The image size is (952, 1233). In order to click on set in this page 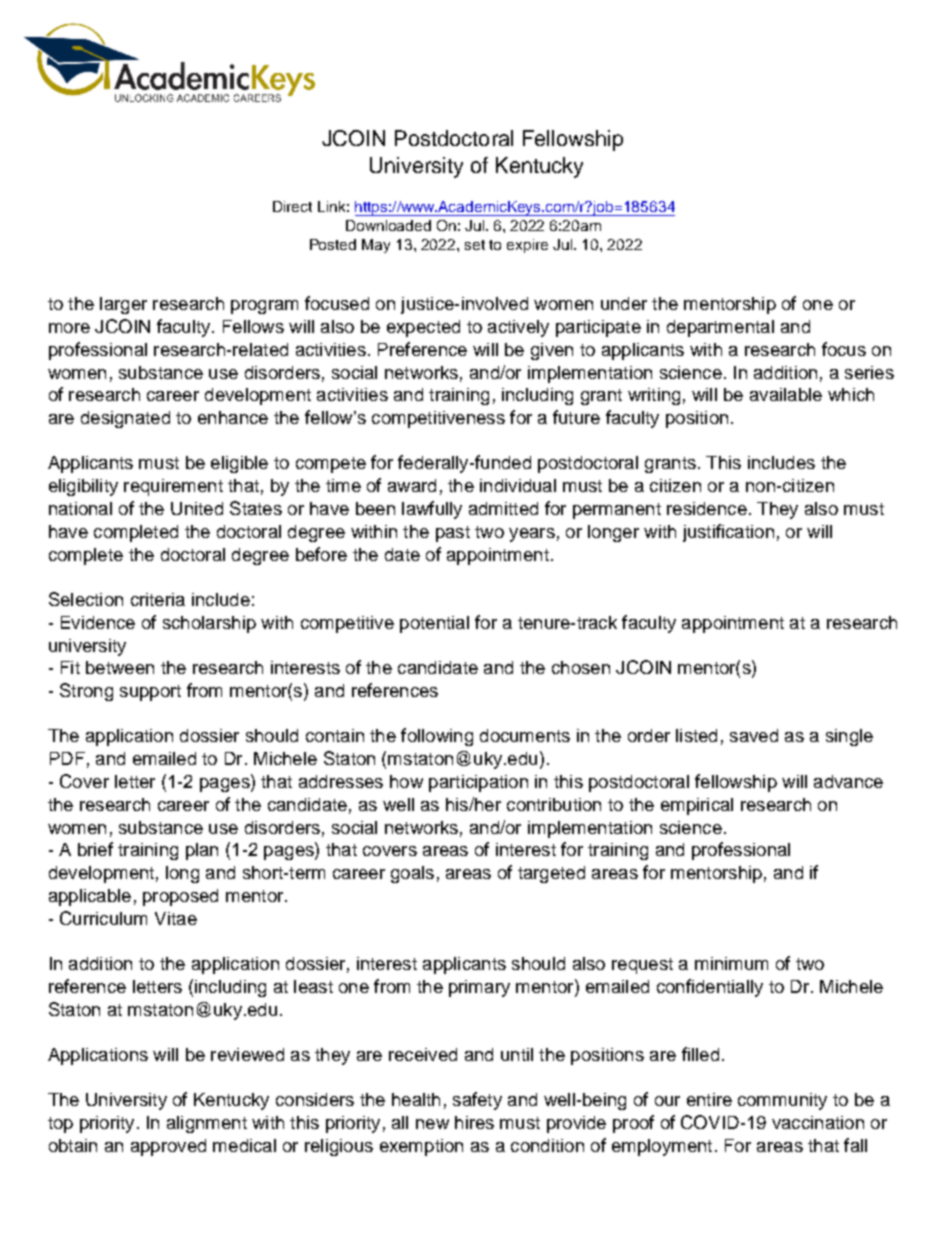, I will do `click(475, 245)`.
